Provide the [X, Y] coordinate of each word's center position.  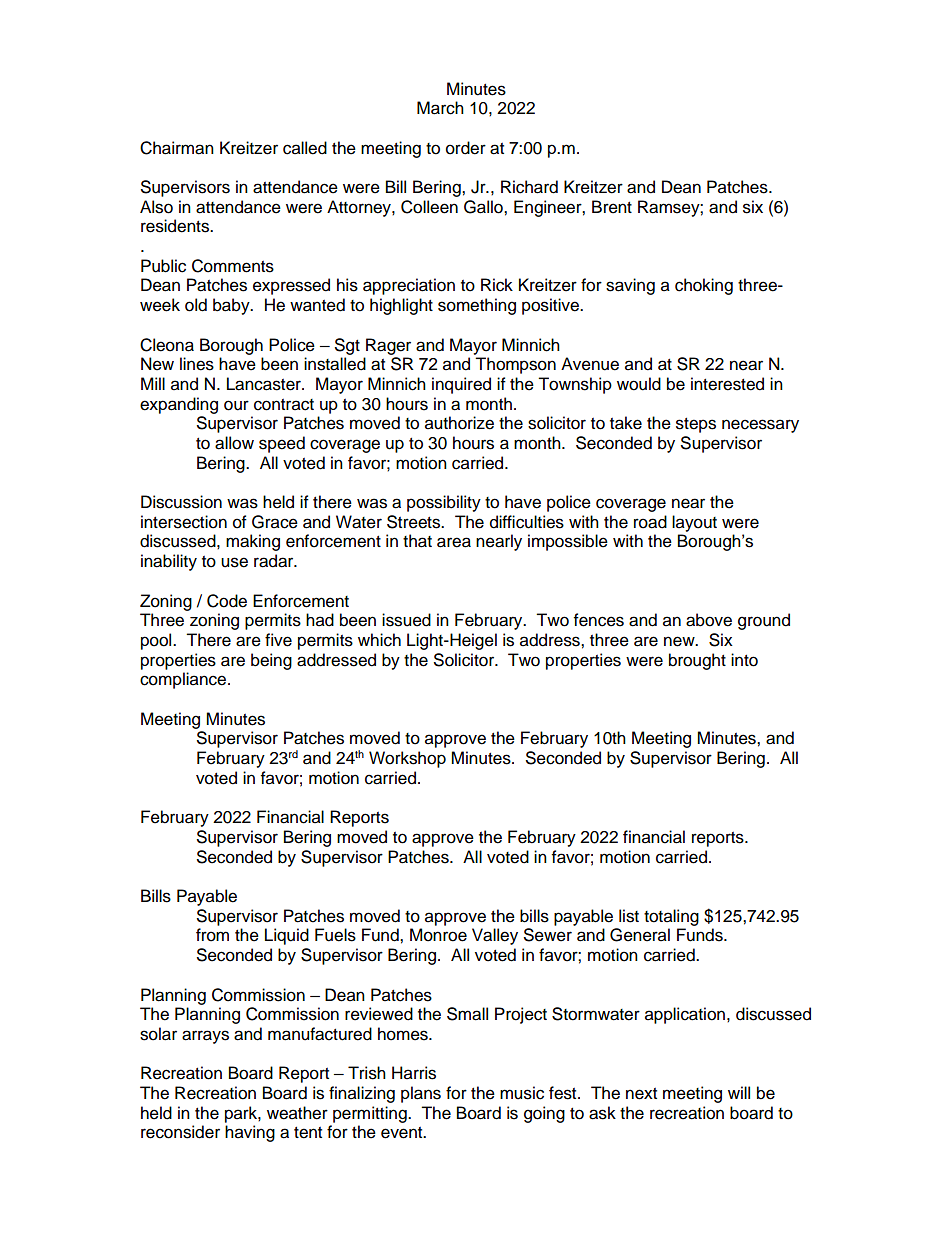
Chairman [177, 148]
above [709, 620]
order [466, 148]
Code [227, 601]
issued [406, 620]
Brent [612, 207]
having [250, 1133]
